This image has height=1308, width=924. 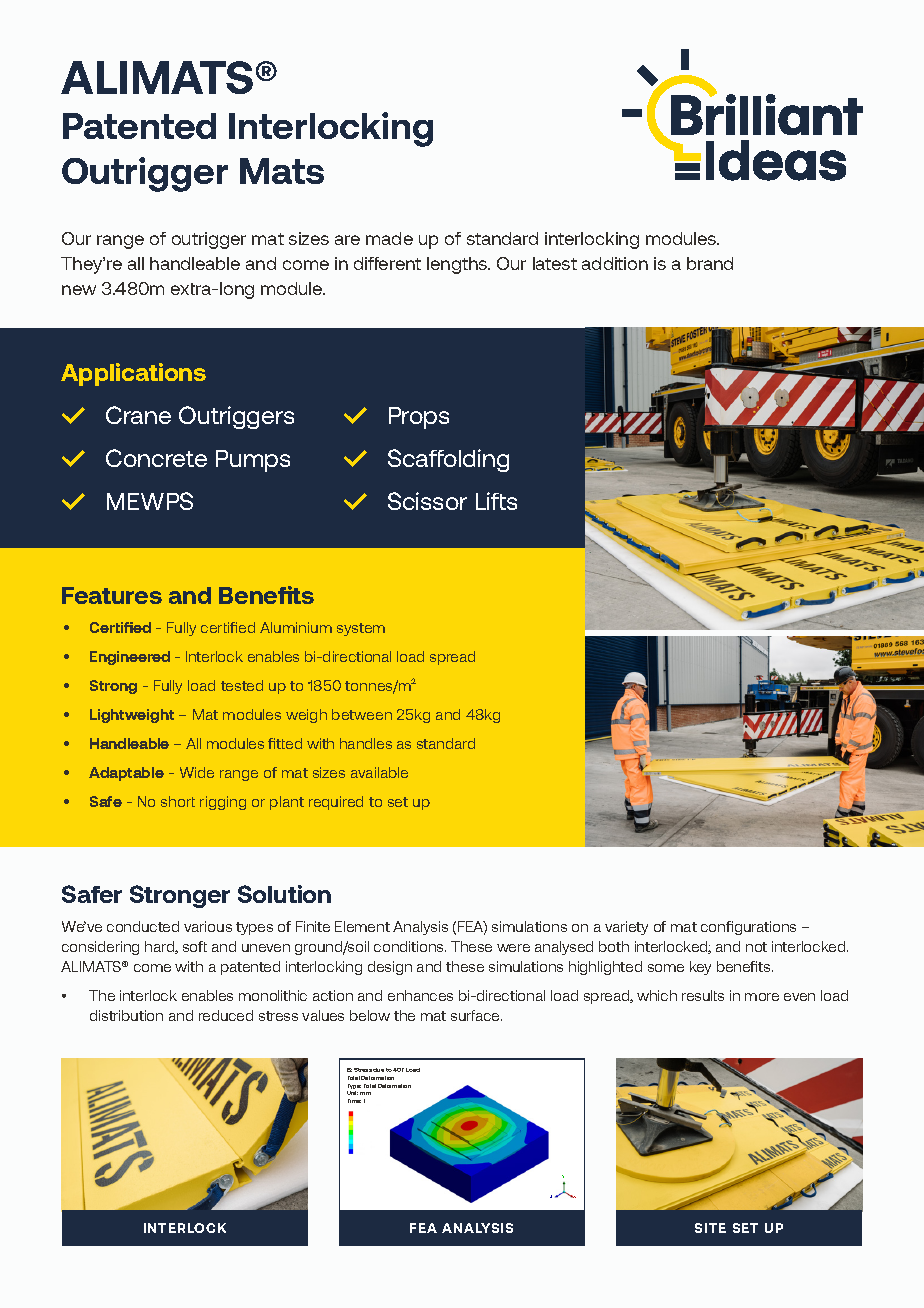 I want to click on different, so click(x=387, y=263).
